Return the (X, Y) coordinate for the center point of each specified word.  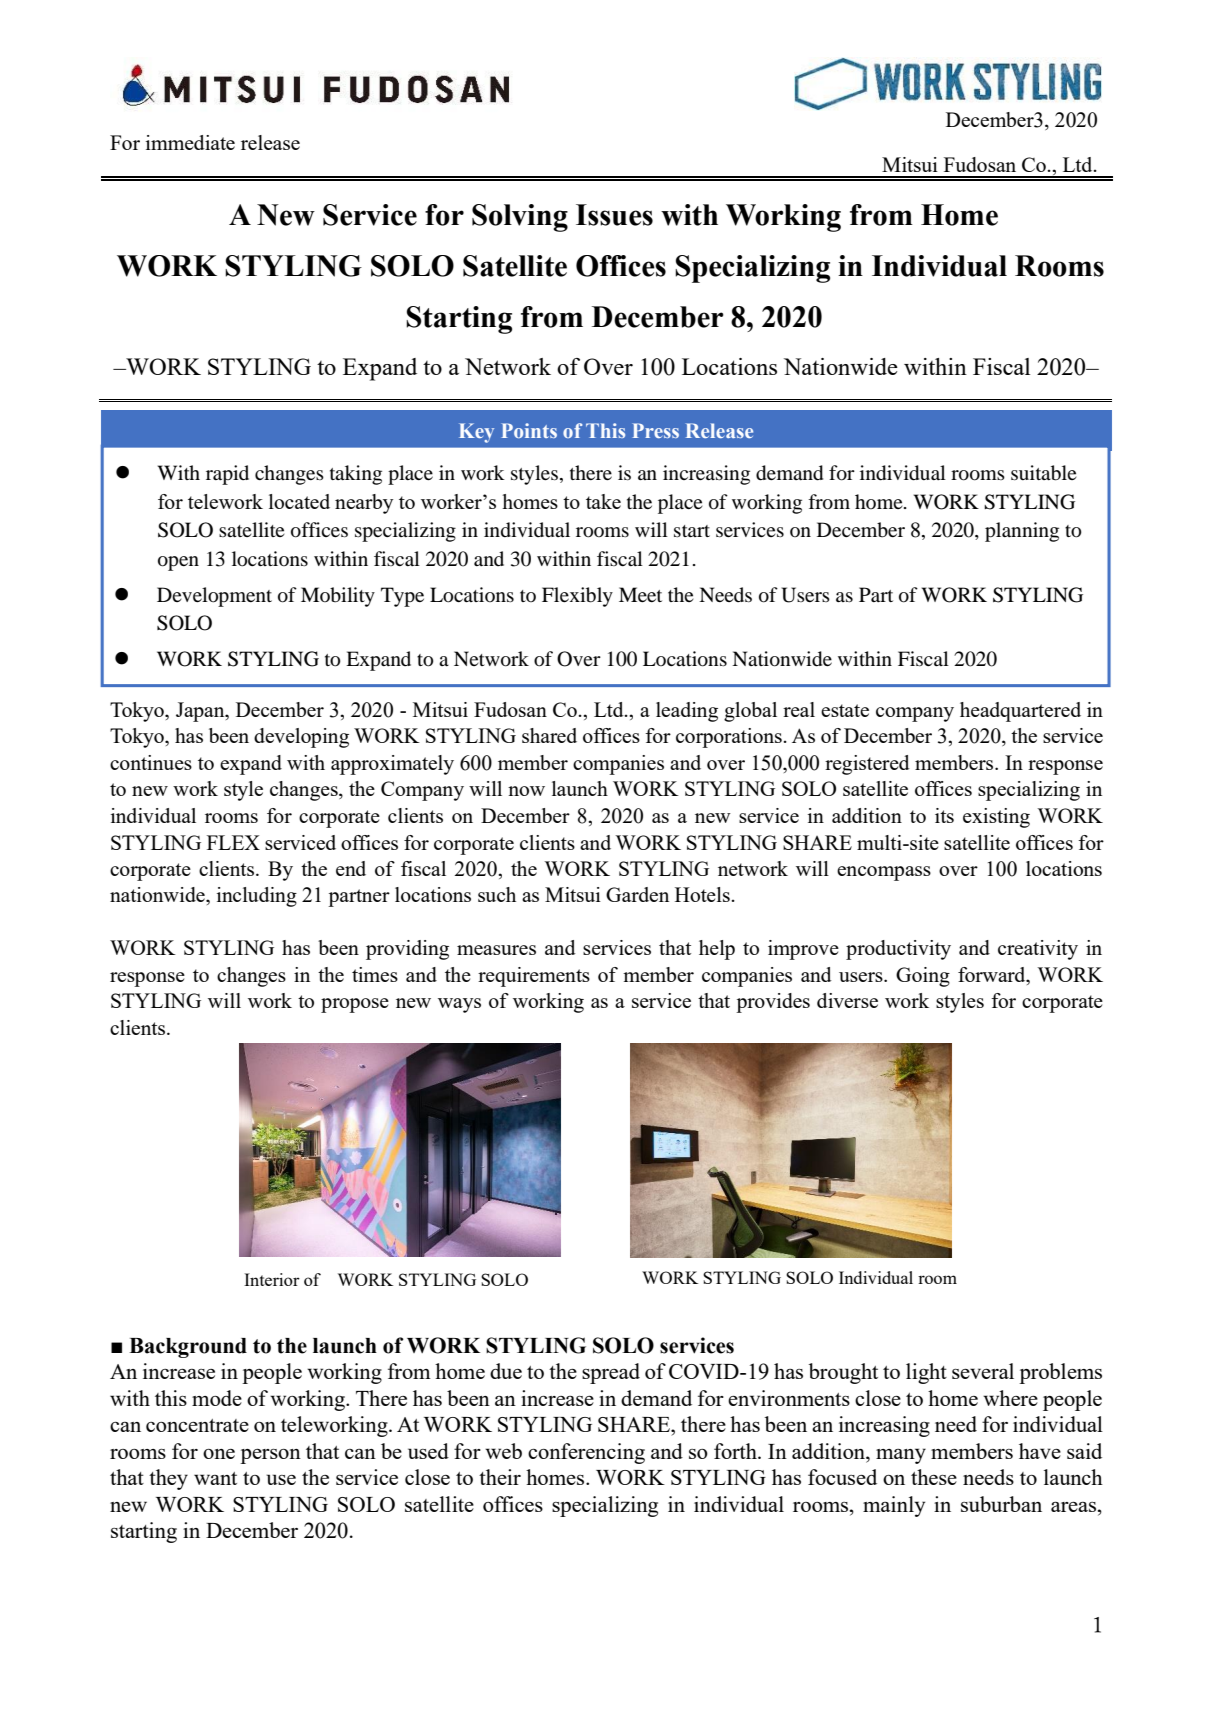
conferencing (586, 1453)
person (270, 1456)
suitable (1044, 473)
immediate (190, 142)
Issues (614, 215)
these (934, 1477)
